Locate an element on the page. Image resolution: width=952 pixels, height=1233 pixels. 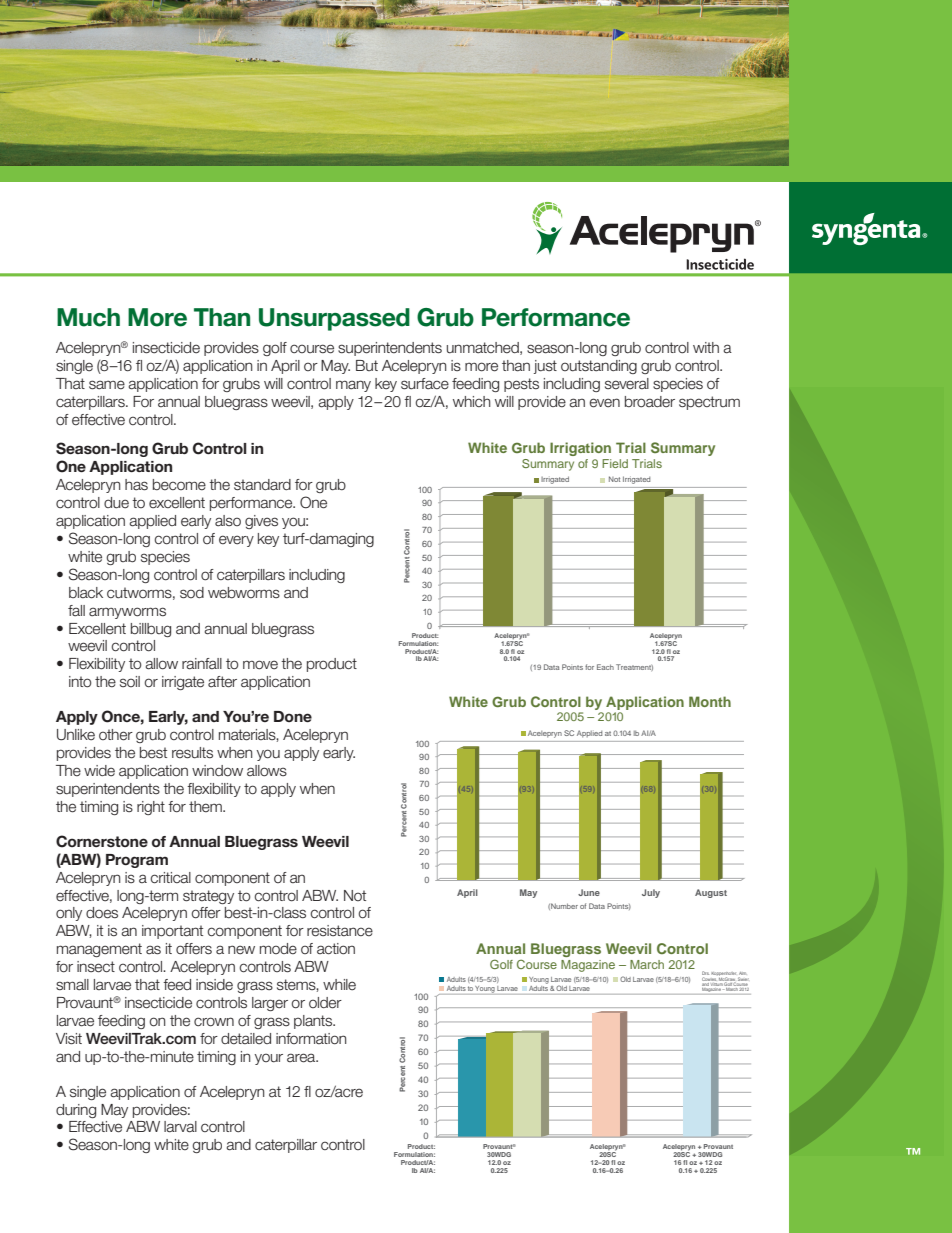
But is located at coordinates (367, 365).
